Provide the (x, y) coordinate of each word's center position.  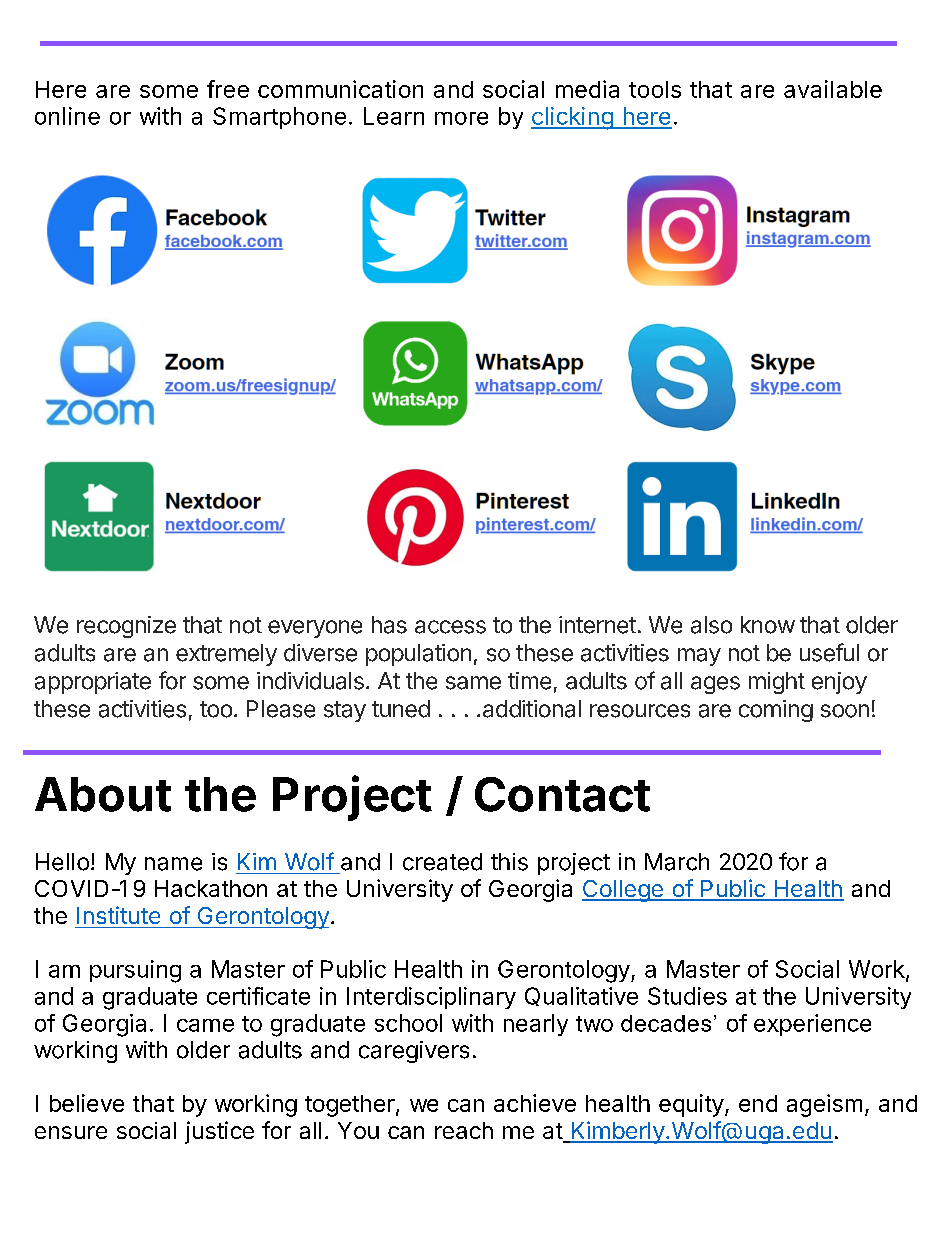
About (103, 794)
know (768, 625)
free (228, 89)
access (450, 627)
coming (776, 711)
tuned (401, 709)
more (461, 118)
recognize (126, 627)
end (758, 1103)
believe (87, 1103)
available (833, 89)
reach (464, 1130)
